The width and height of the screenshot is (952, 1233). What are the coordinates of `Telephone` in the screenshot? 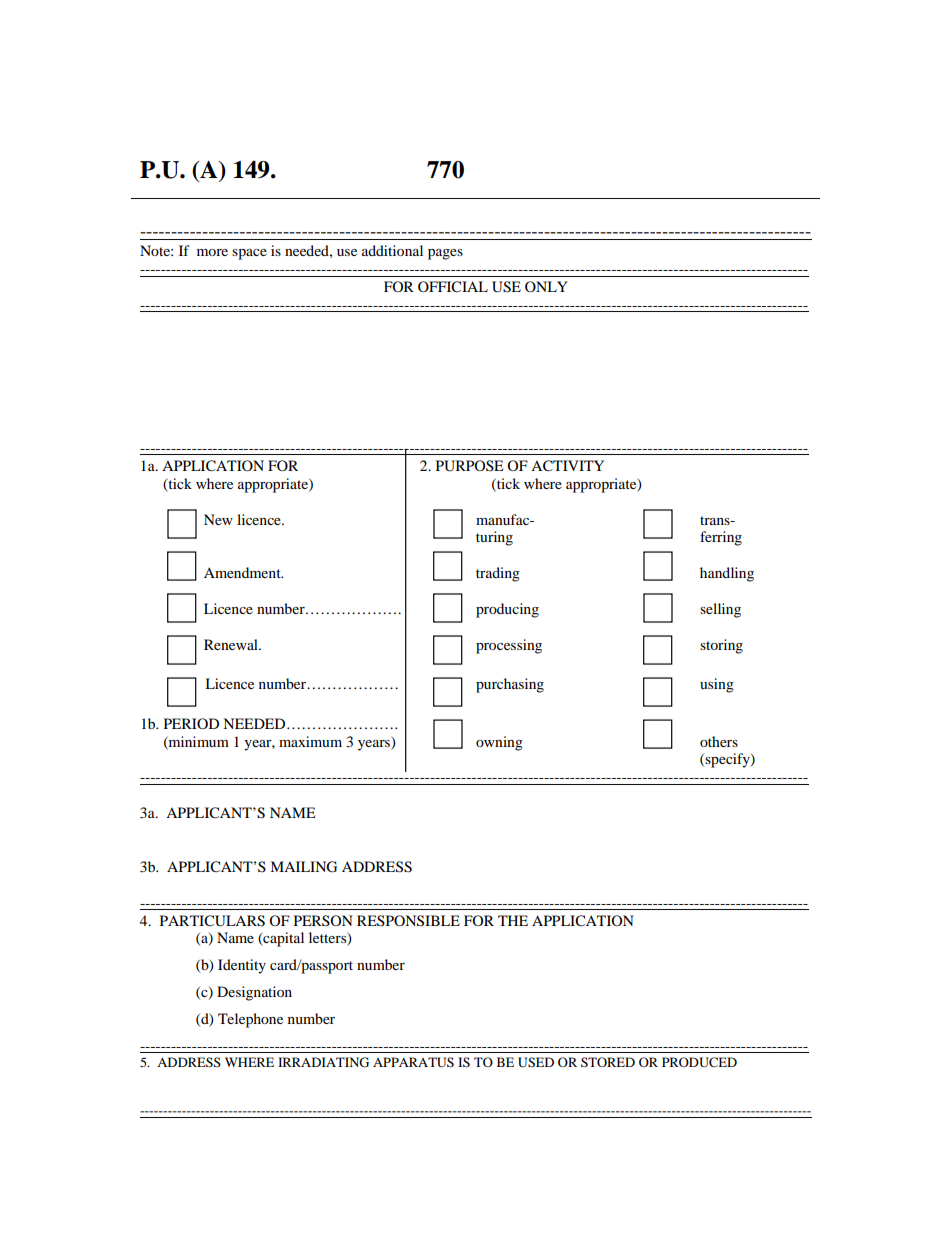 It's located at (250, 1020).
